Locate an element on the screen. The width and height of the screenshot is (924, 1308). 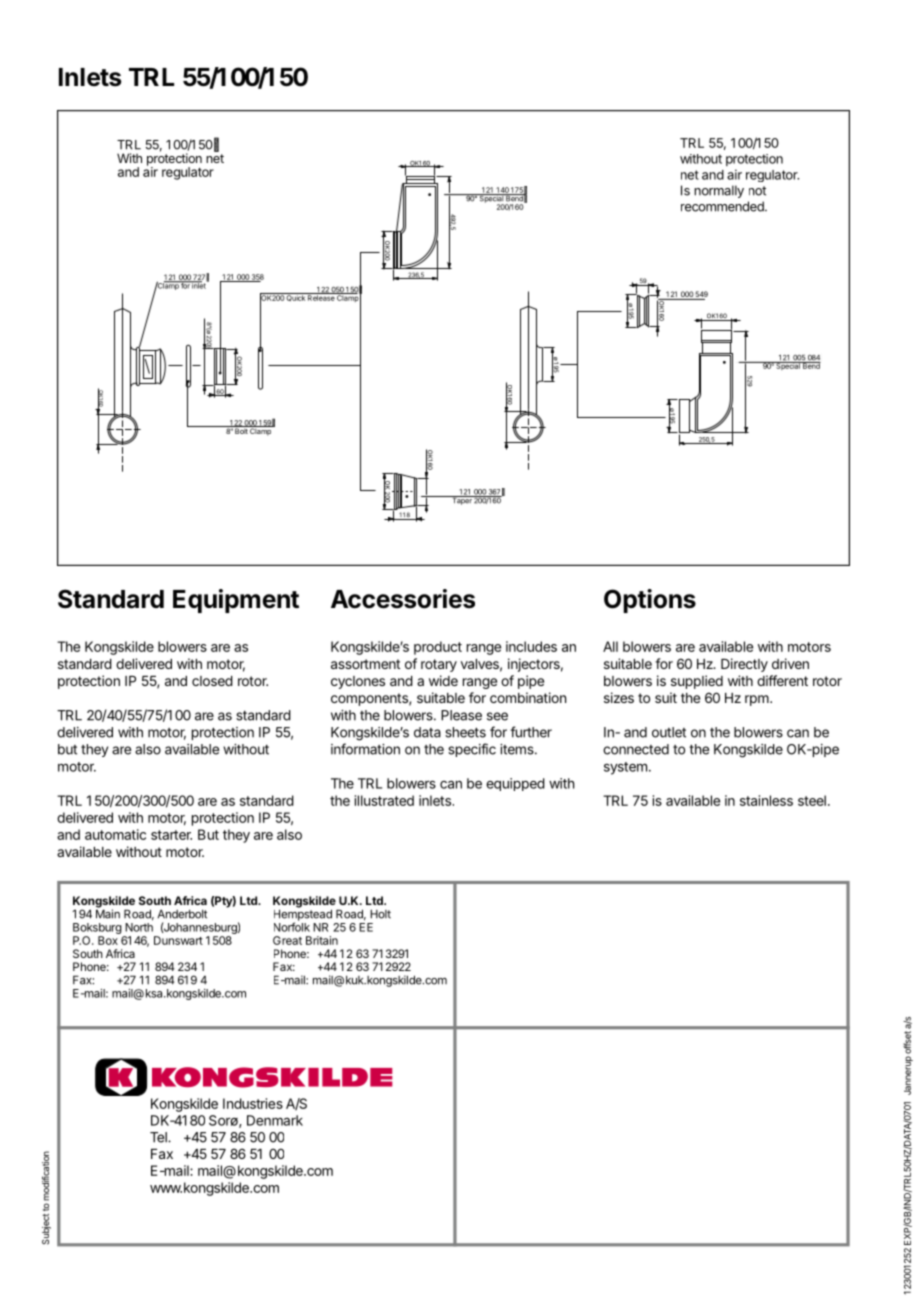
Equipment is located at coordinates (236, 601).
